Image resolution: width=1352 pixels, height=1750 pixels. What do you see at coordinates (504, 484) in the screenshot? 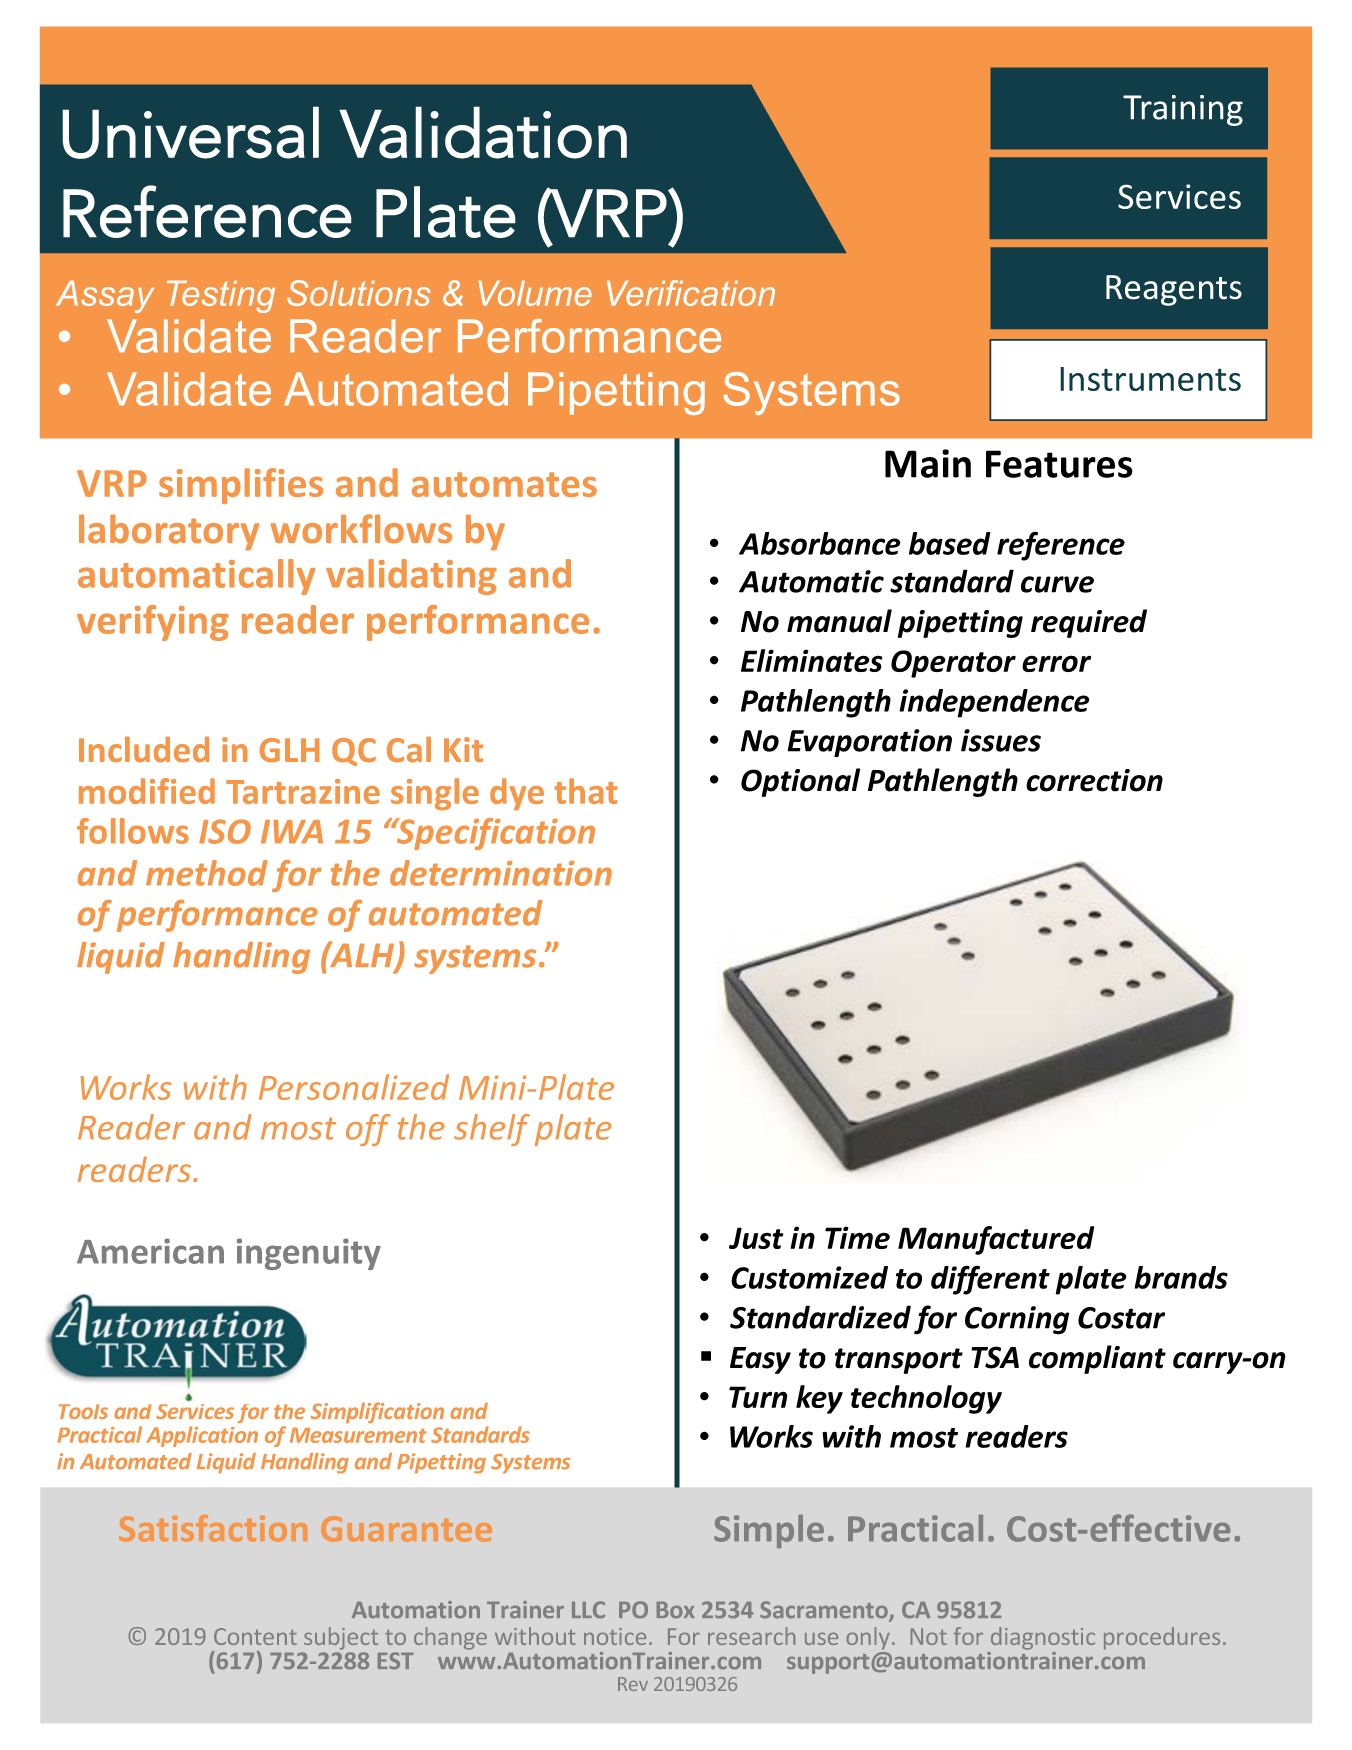
I see `automates` at bounding box center [504, 484].
